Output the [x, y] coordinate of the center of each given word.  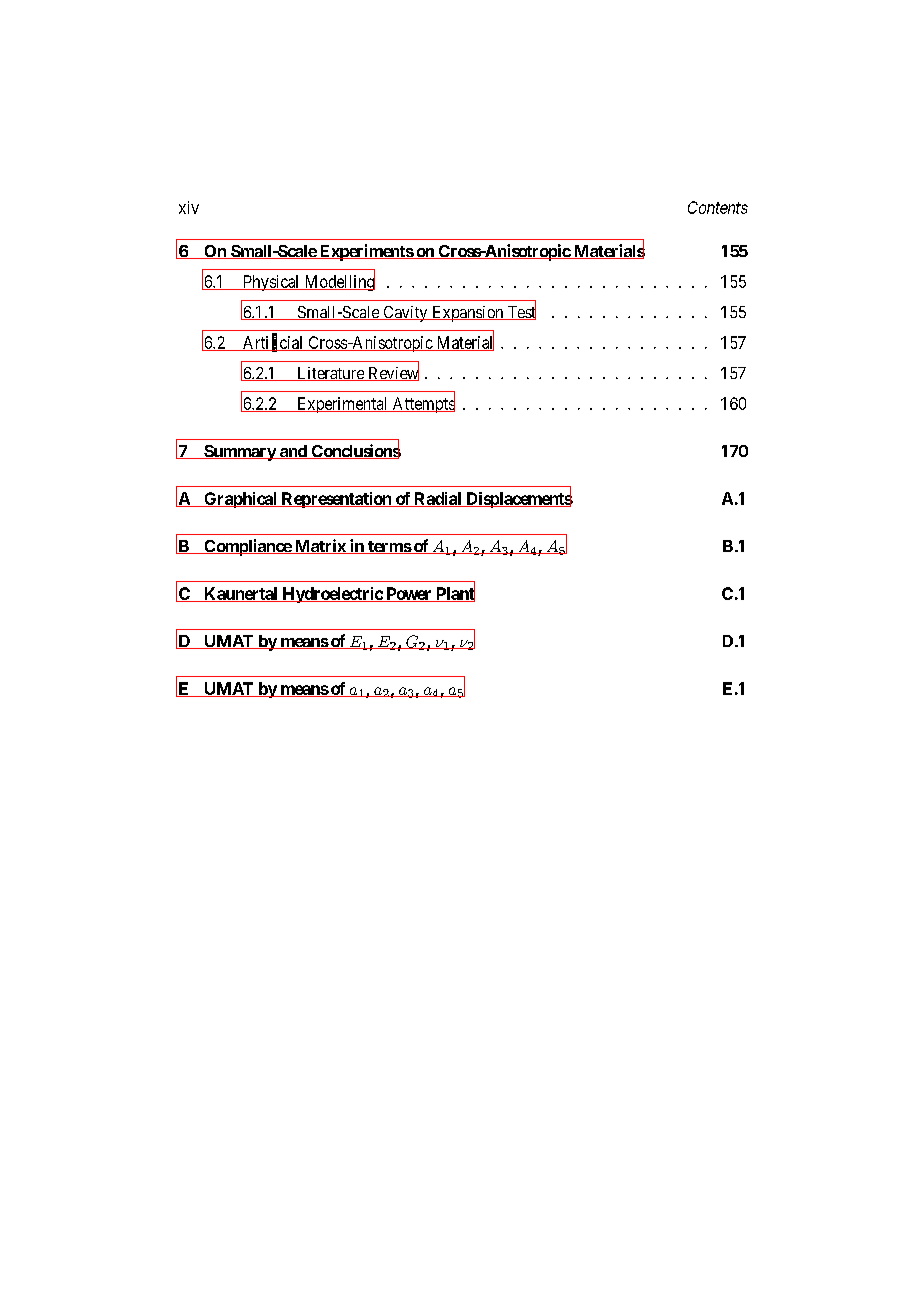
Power [409, 594]
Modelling [338, 282]
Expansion [468, 314]
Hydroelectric [332, 595]
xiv [189, 207]
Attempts [422, 404]
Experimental [342, 405]
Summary [239, 453]
